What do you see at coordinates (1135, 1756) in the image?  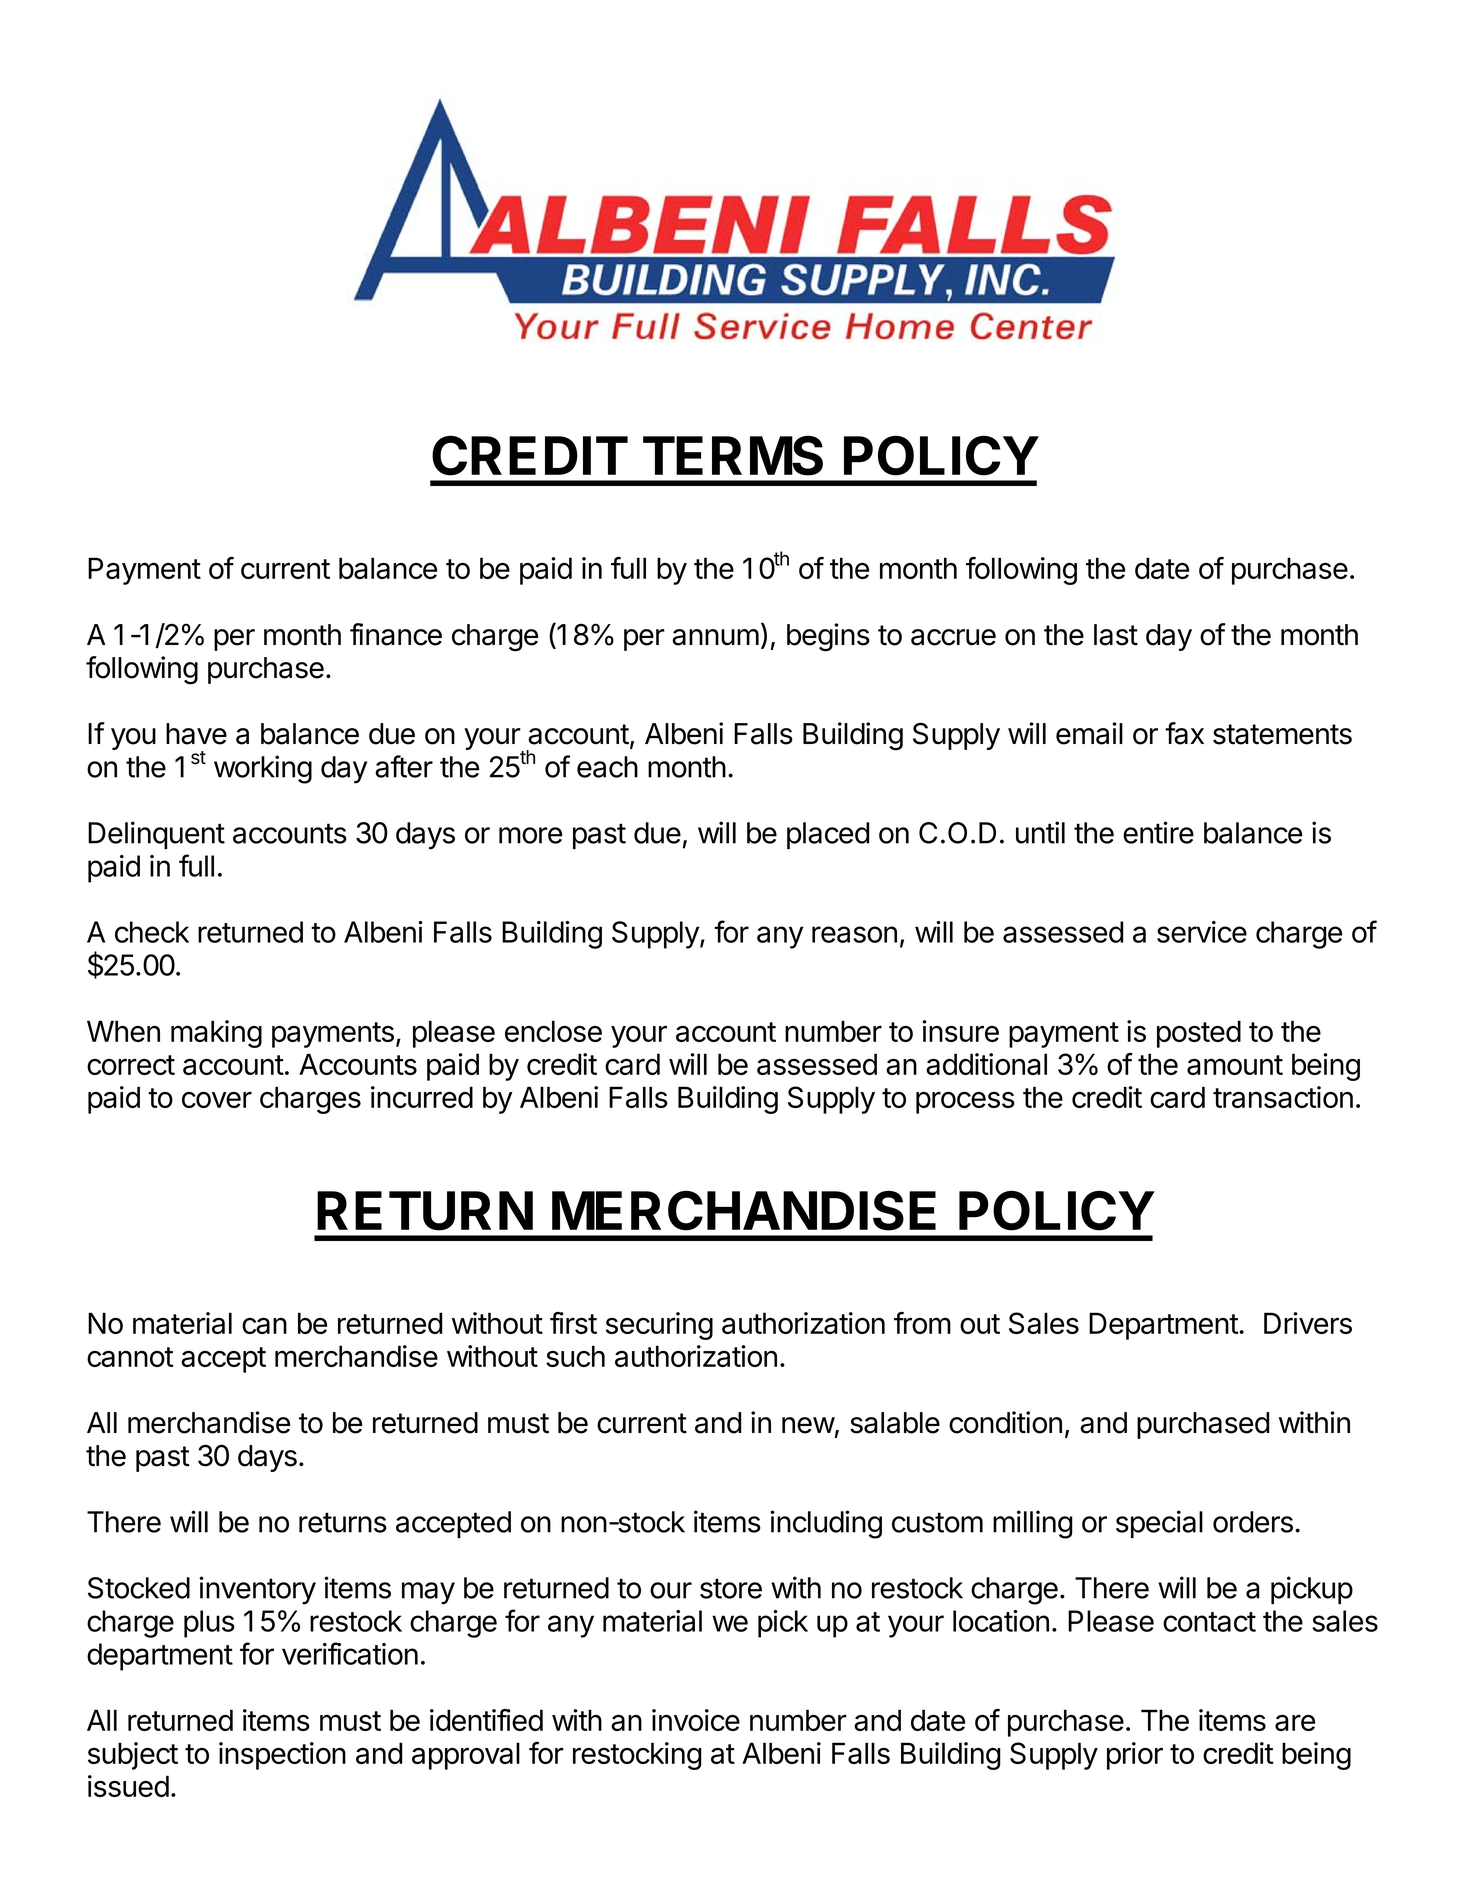 I see `prior` at bounding box center [1135, 1756].
